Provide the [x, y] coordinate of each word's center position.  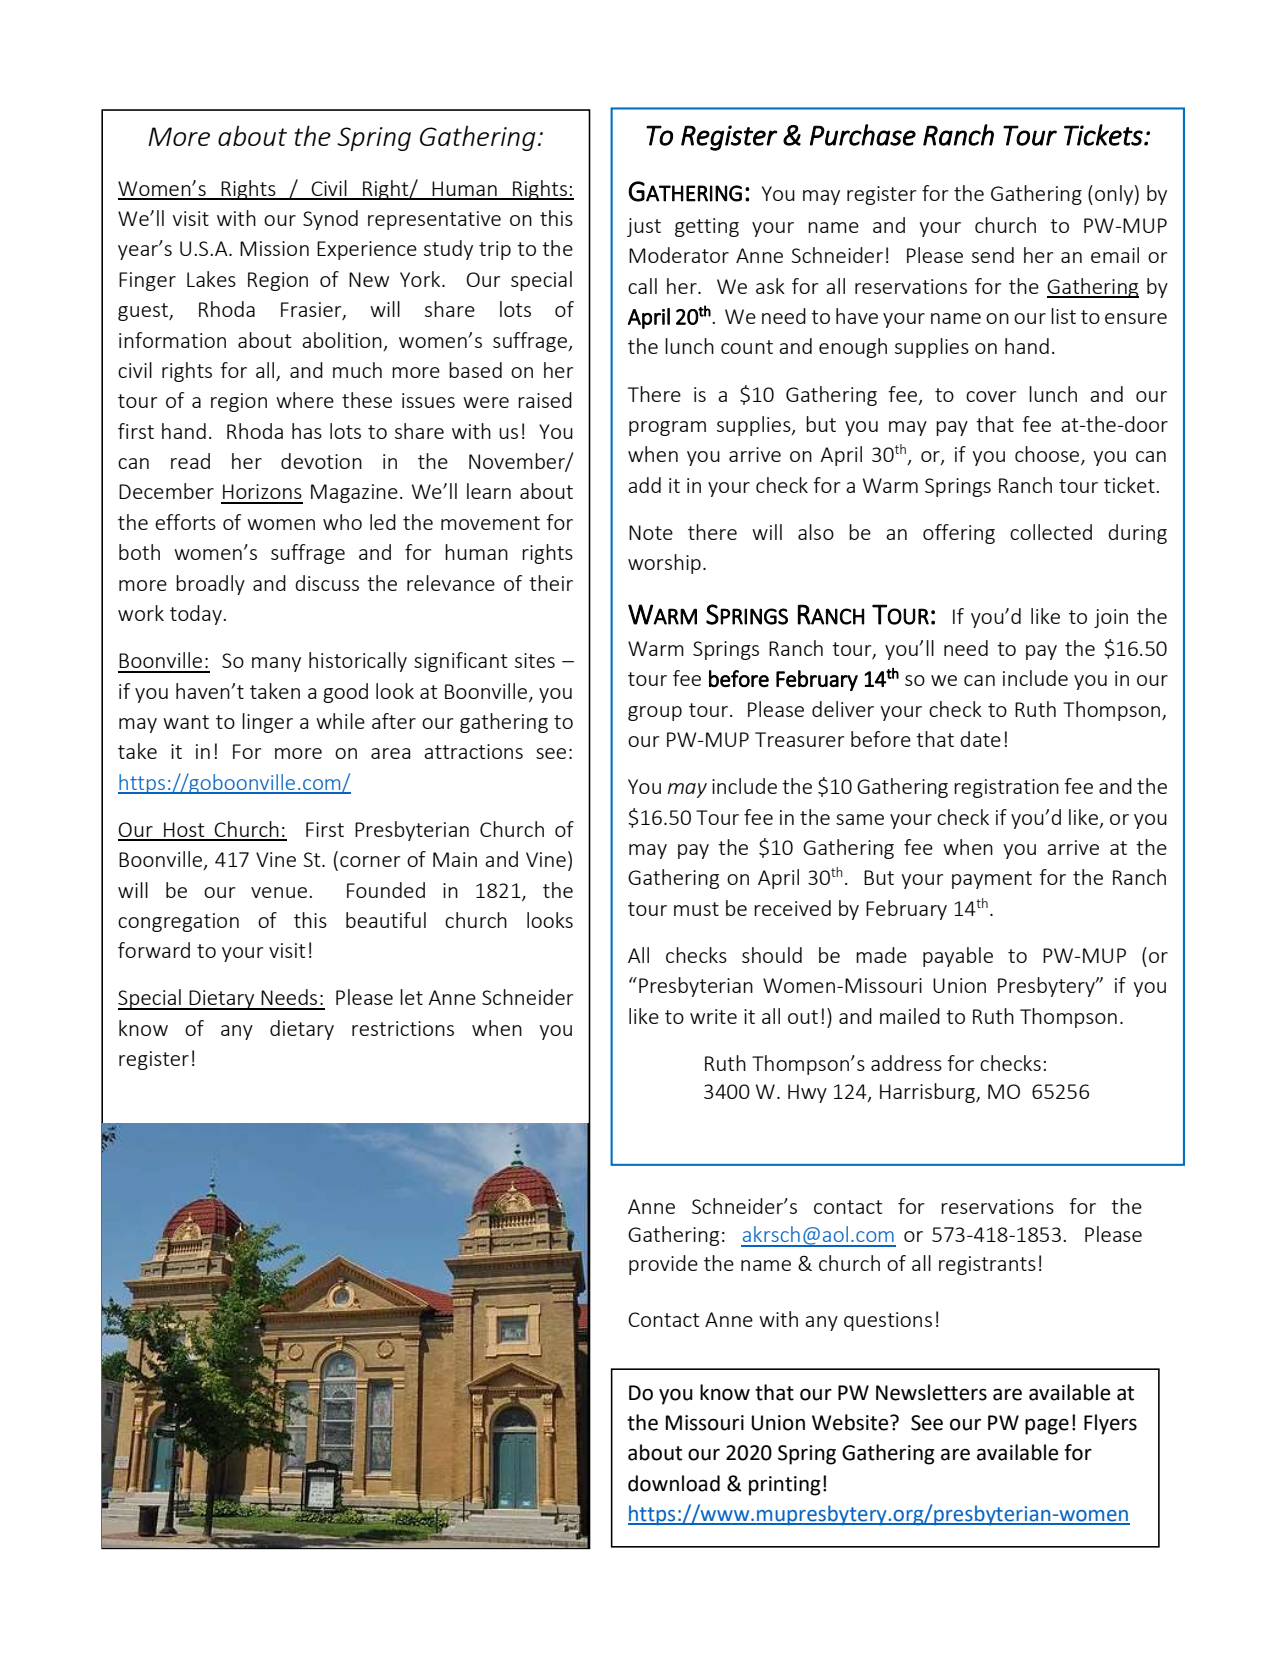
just [644, 227]
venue [279, 892]
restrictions [403, 1028]
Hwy [807, 1093]
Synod [330, 220]
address [906, 1063]
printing [785, 1486]
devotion [321, 461]
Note [651, 532]
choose [1048, 455]
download [674, 1483]
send [993, 255]
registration [1006, 788]
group [655, 713]
